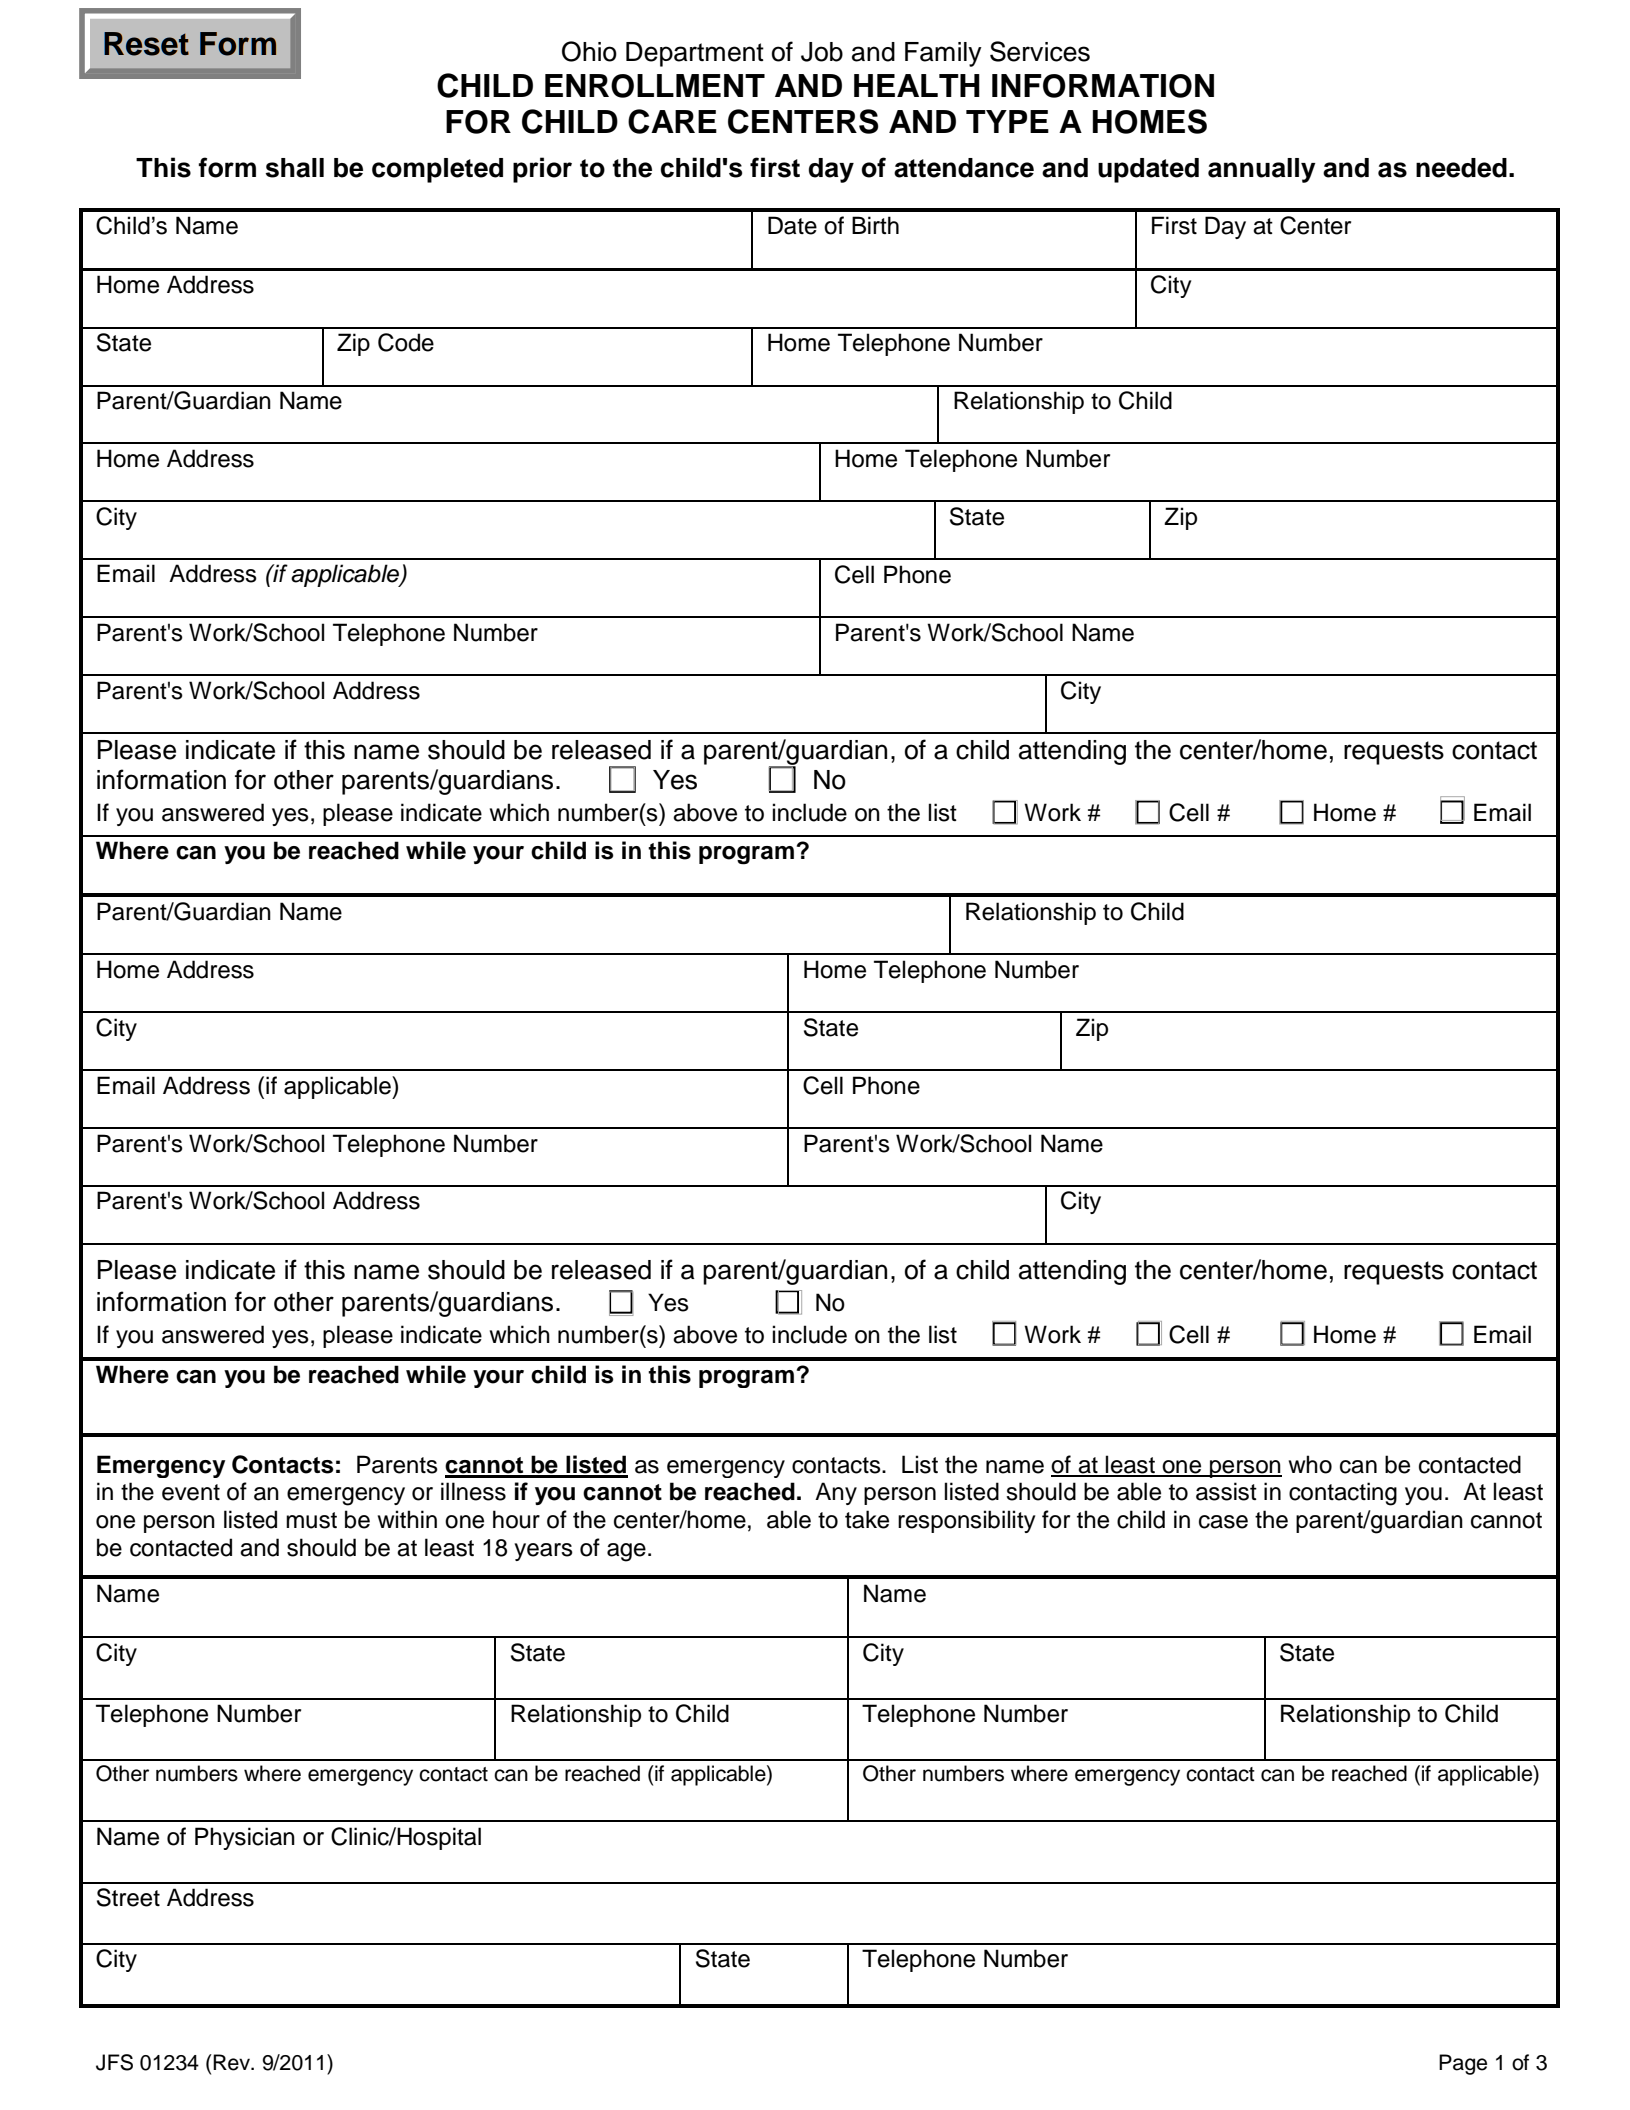  Describe the element at coordinates (822, 52) in the document. I see `Job` at that location.
